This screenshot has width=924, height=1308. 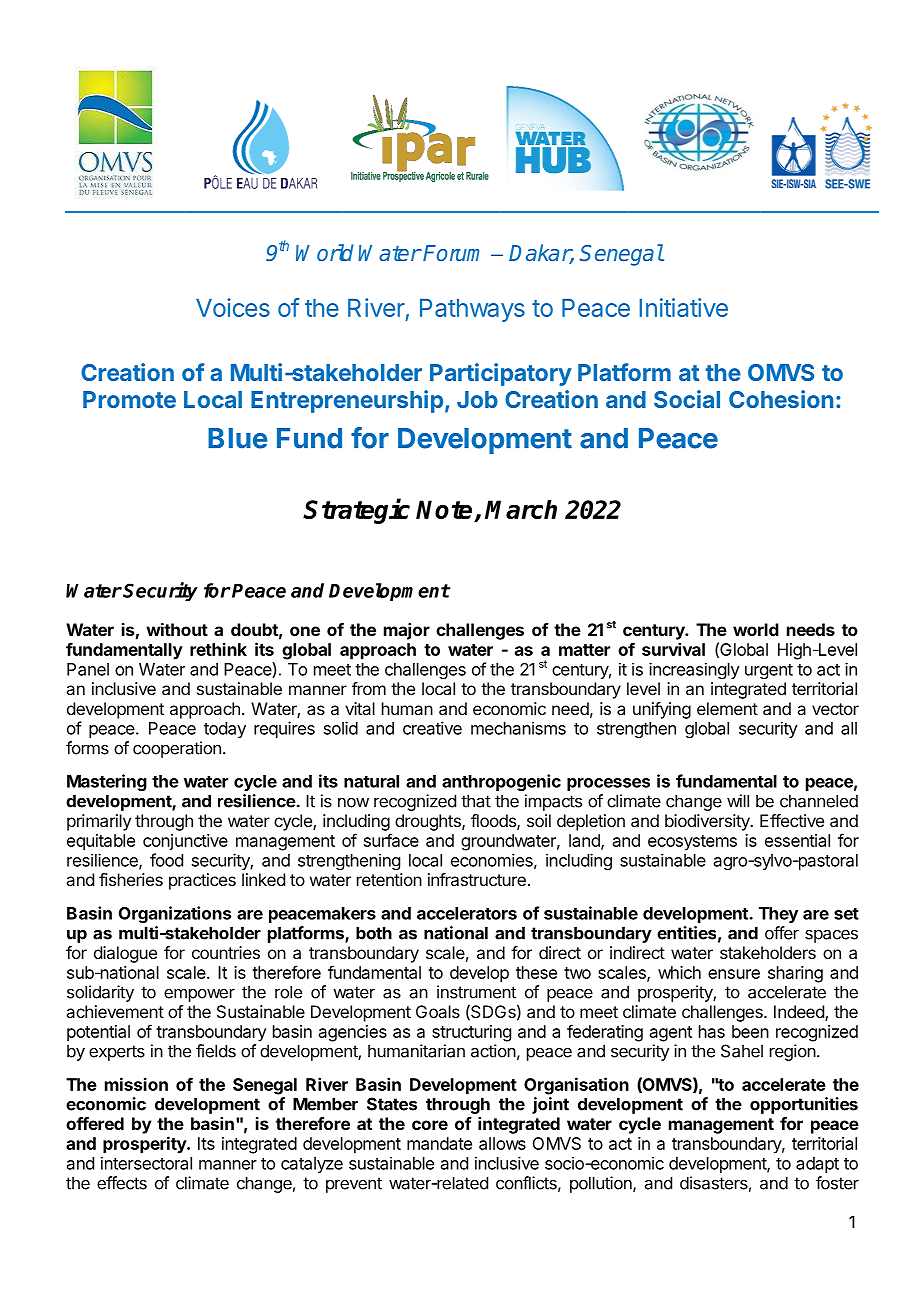 What do you see at coordinates (472, 310) in the screenshot?
I see `Pathways` at bounding box center [472, 310].
